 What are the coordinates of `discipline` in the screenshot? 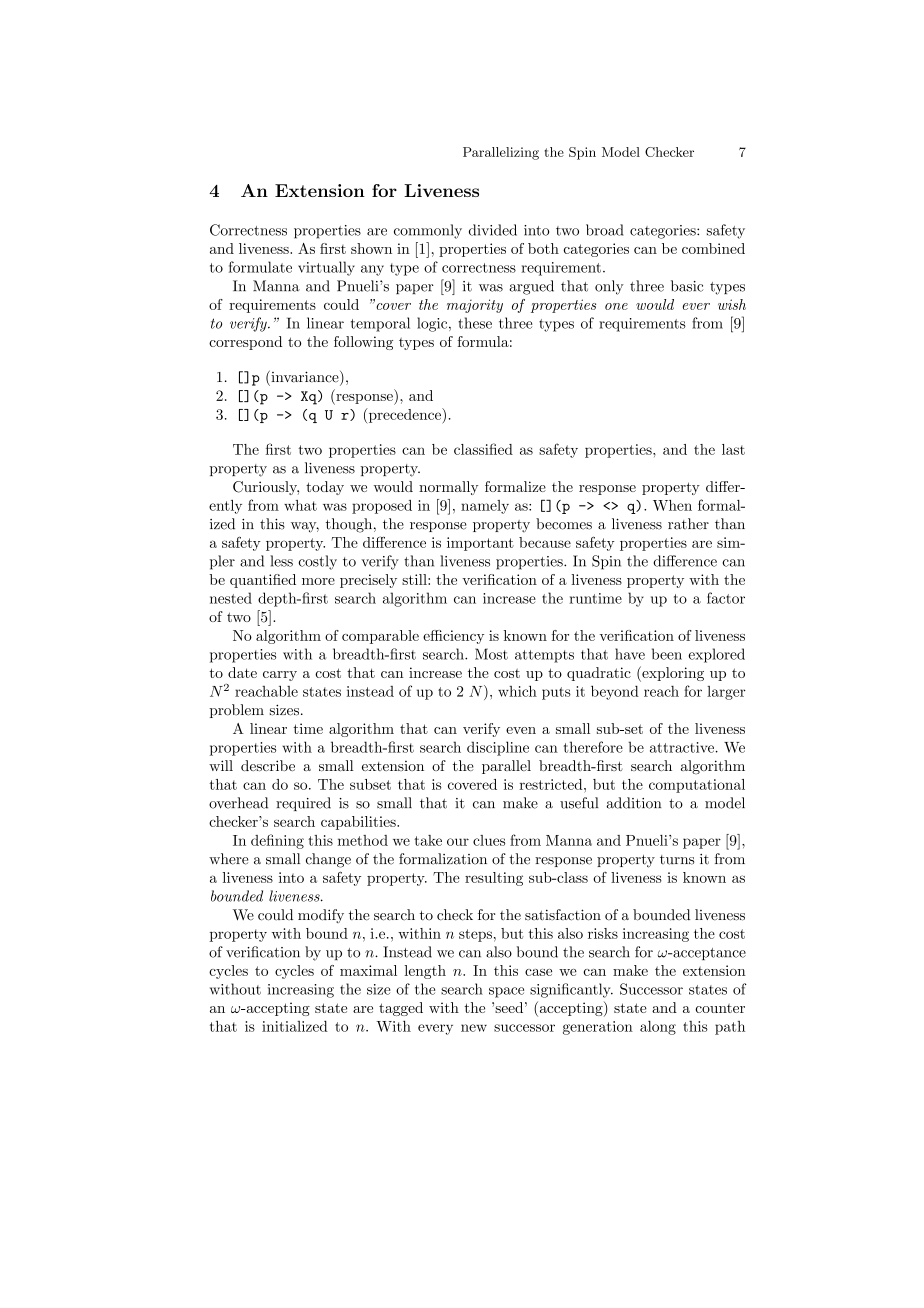 It's located at (498, 748).
